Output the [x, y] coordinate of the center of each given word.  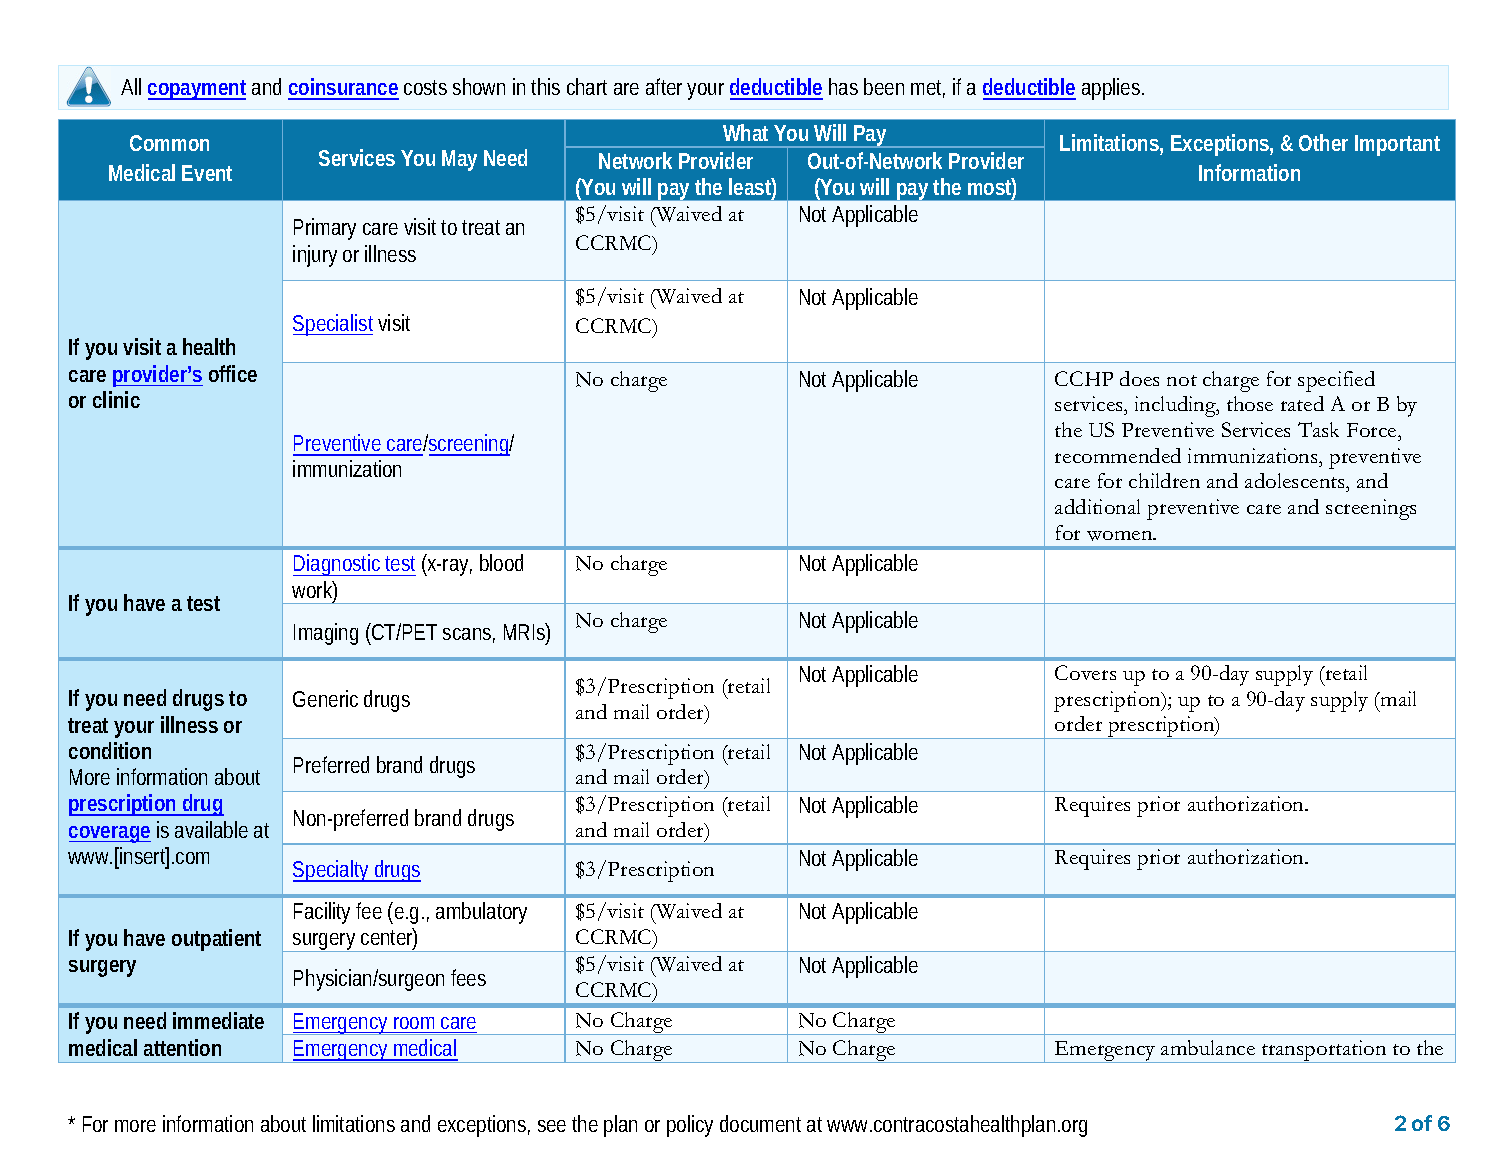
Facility [322, 913]
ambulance [1208, 1047]
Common [169, 143]
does [1139, 378]
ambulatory [481, 913]
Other [1323, 142]
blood [501, 562]
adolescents [1296, 482]
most [992, 188]
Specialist [333, 325]
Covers [1085, 672]
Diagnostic [339, 565]
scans [469, 635]
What [745, 132]
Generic [325, 698]
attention [182, 1047]
